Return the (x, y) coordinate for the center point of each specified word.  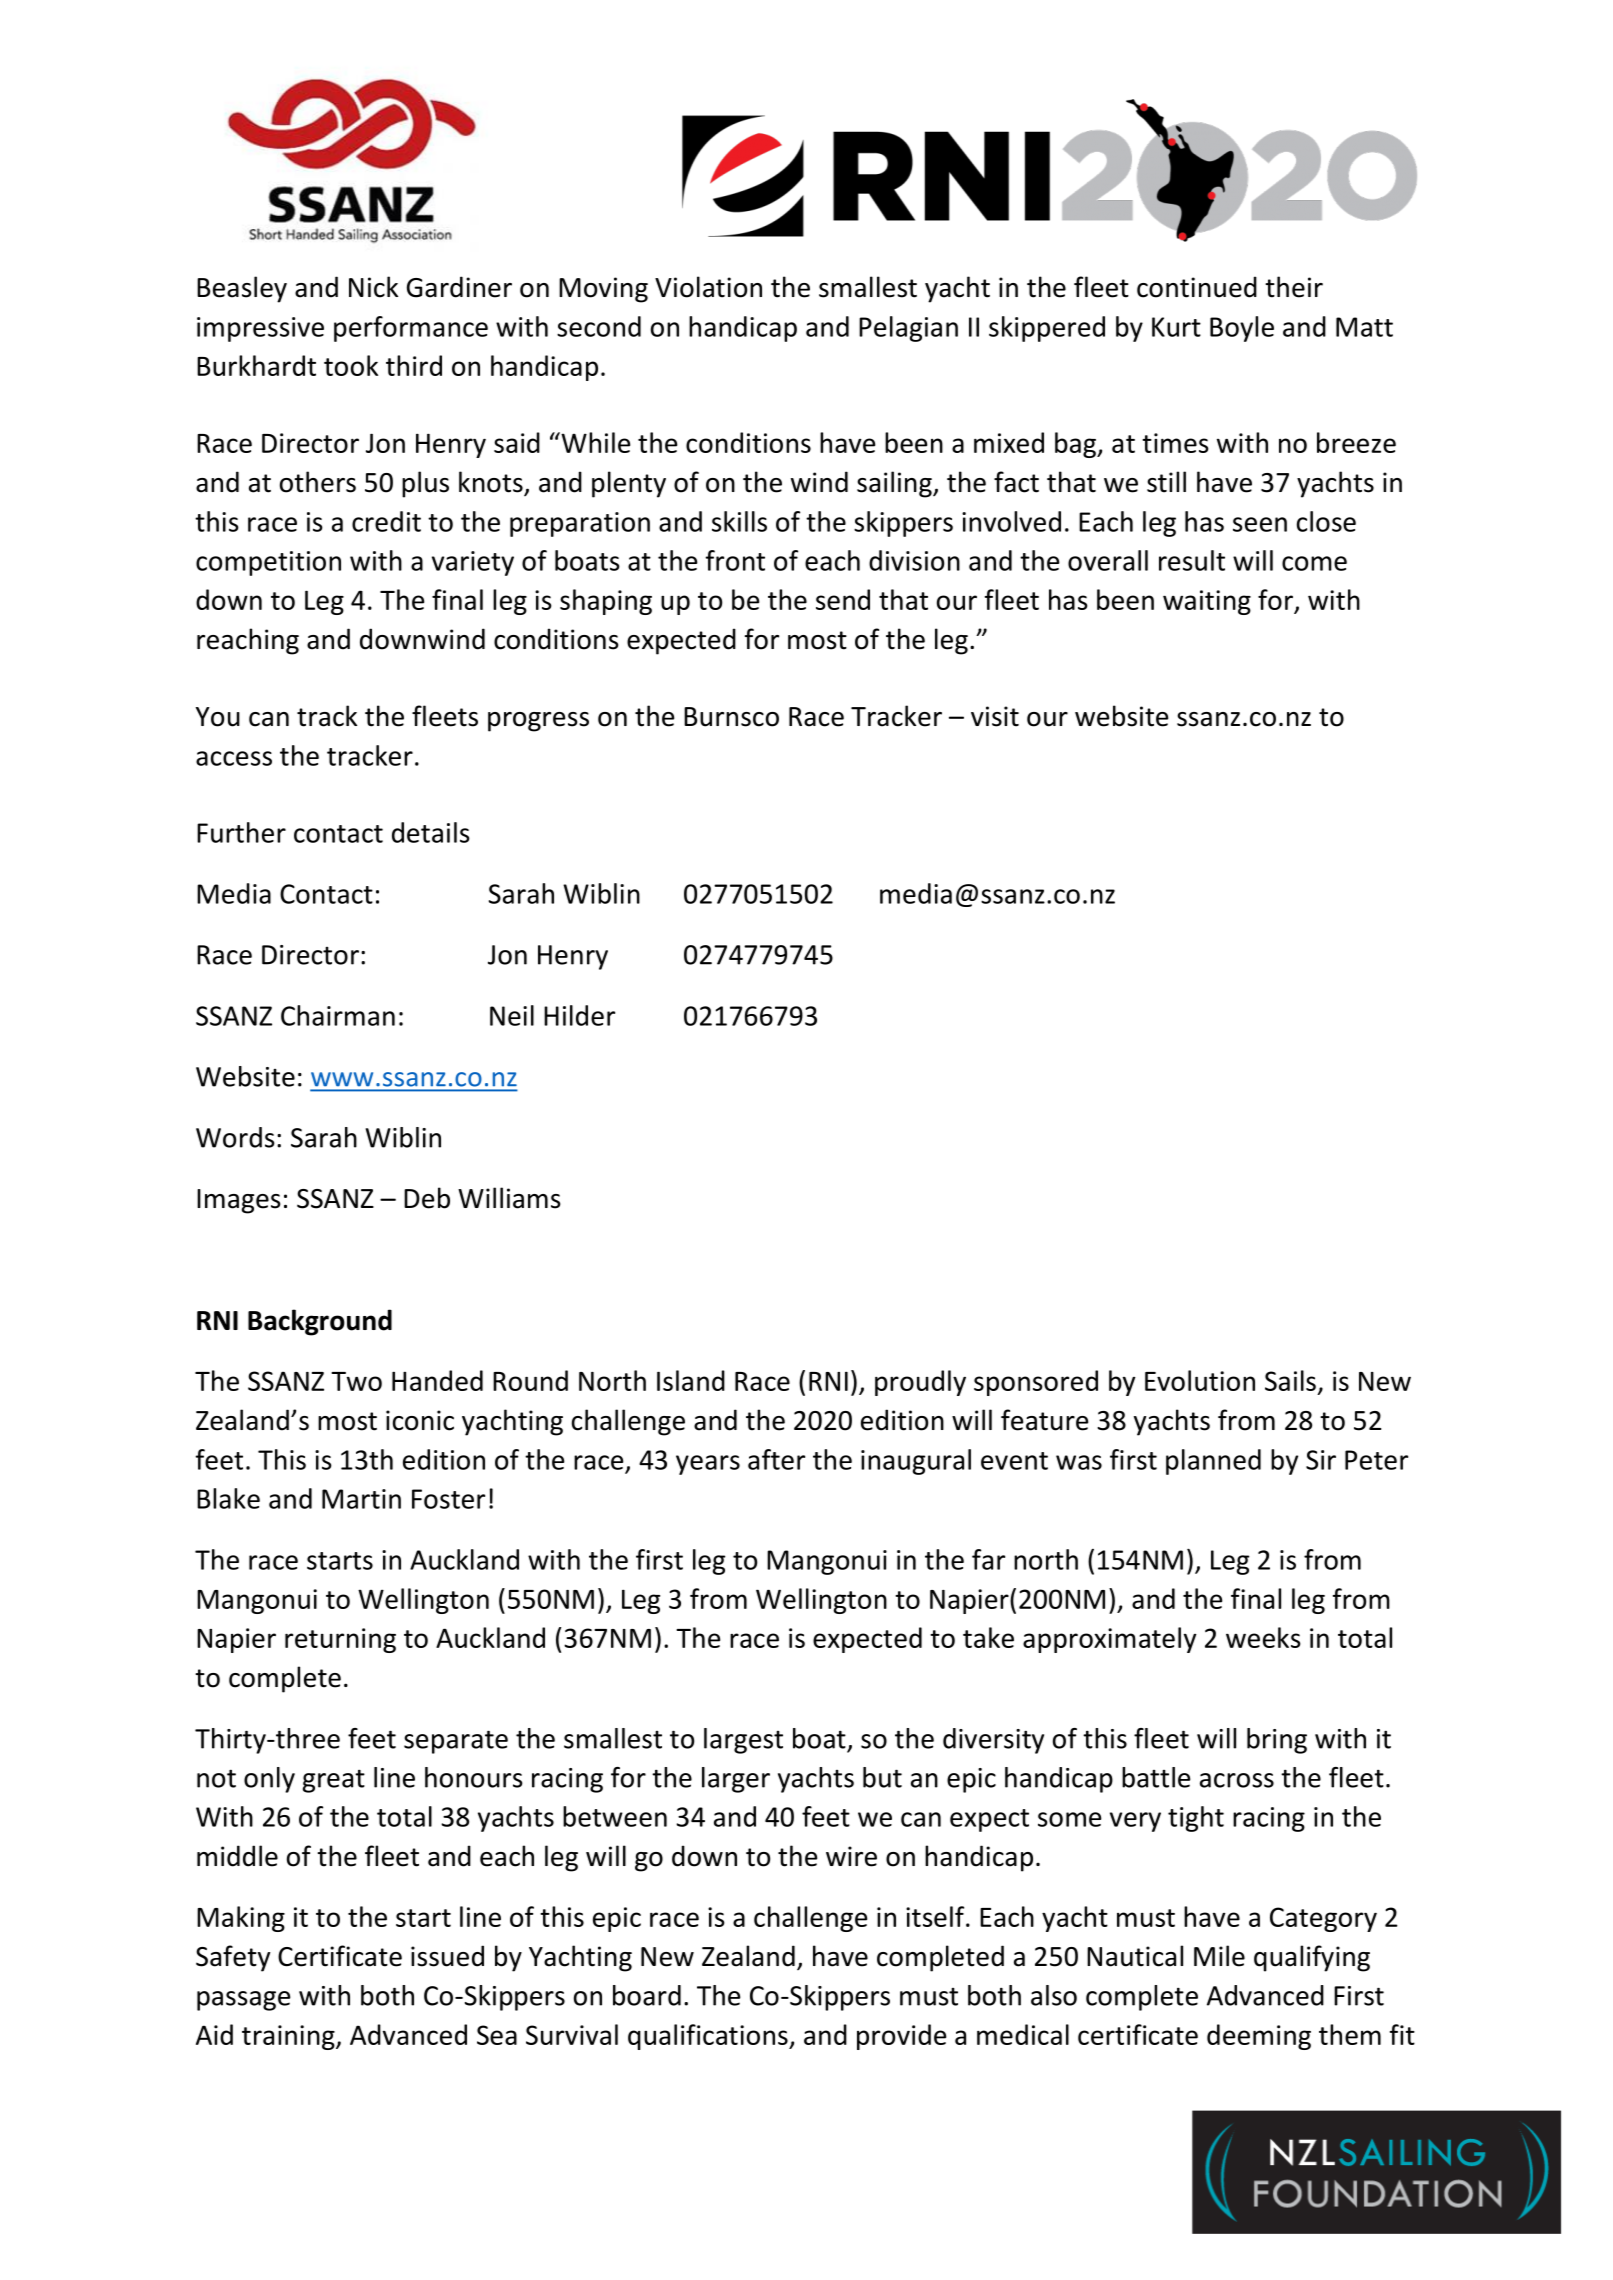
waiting (1207, 602)
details (431, 832)
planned (1213, 1462)
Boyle (1242, 329)
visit (995, 716)
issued (447, 1956)
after (776, 1459)
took (351, 365)
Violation (708, 287)
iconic (420, 1420)
